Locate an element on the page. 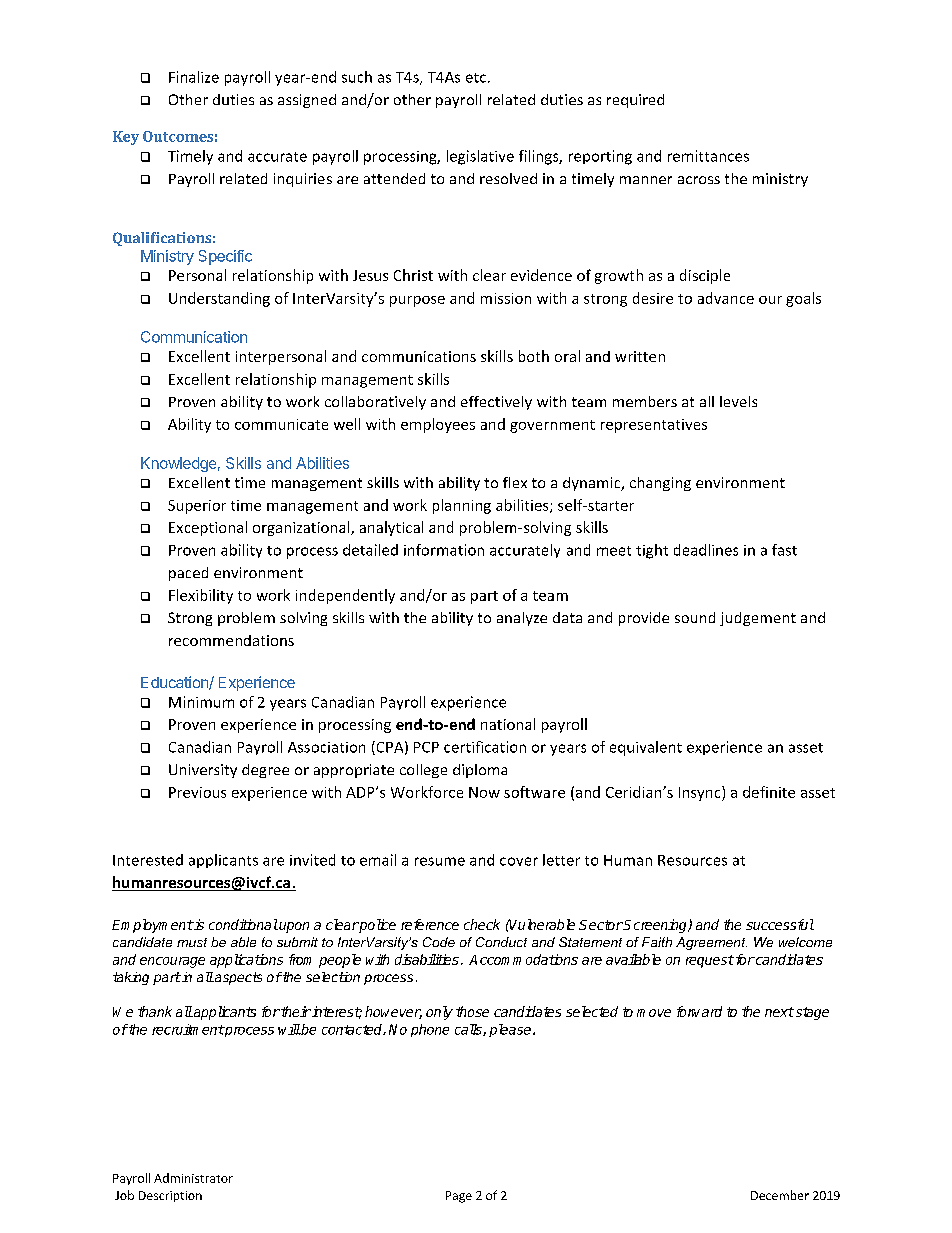 The width and height of the document is (952, 1233). remittances is located at coordinates (708, 156).
